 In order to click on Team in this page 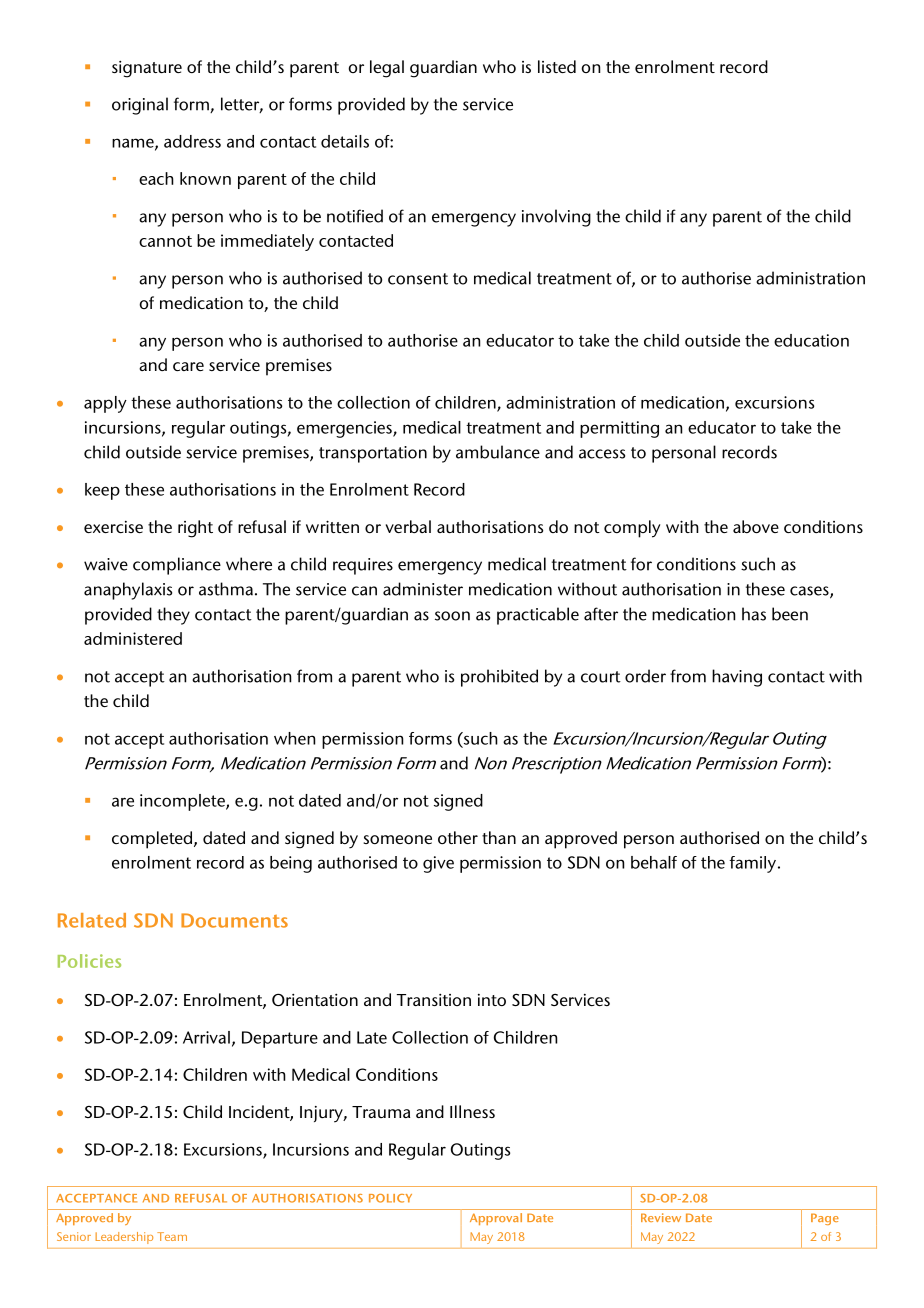, I will do `click(172, 1236)`.
